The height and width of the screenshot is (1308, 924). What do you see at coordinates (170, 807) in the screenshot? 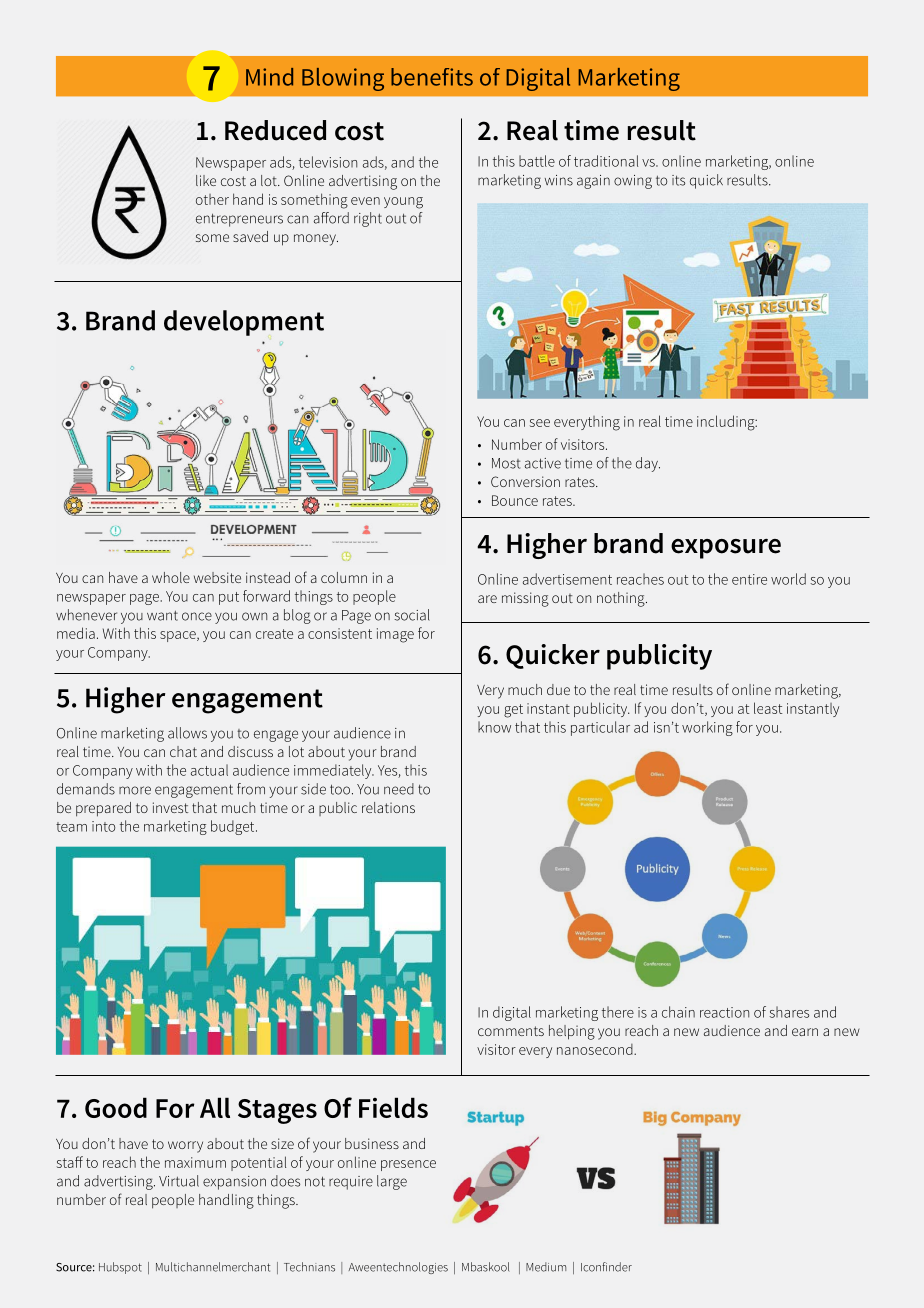
I see `invest` at bounding box center [170, 807].
